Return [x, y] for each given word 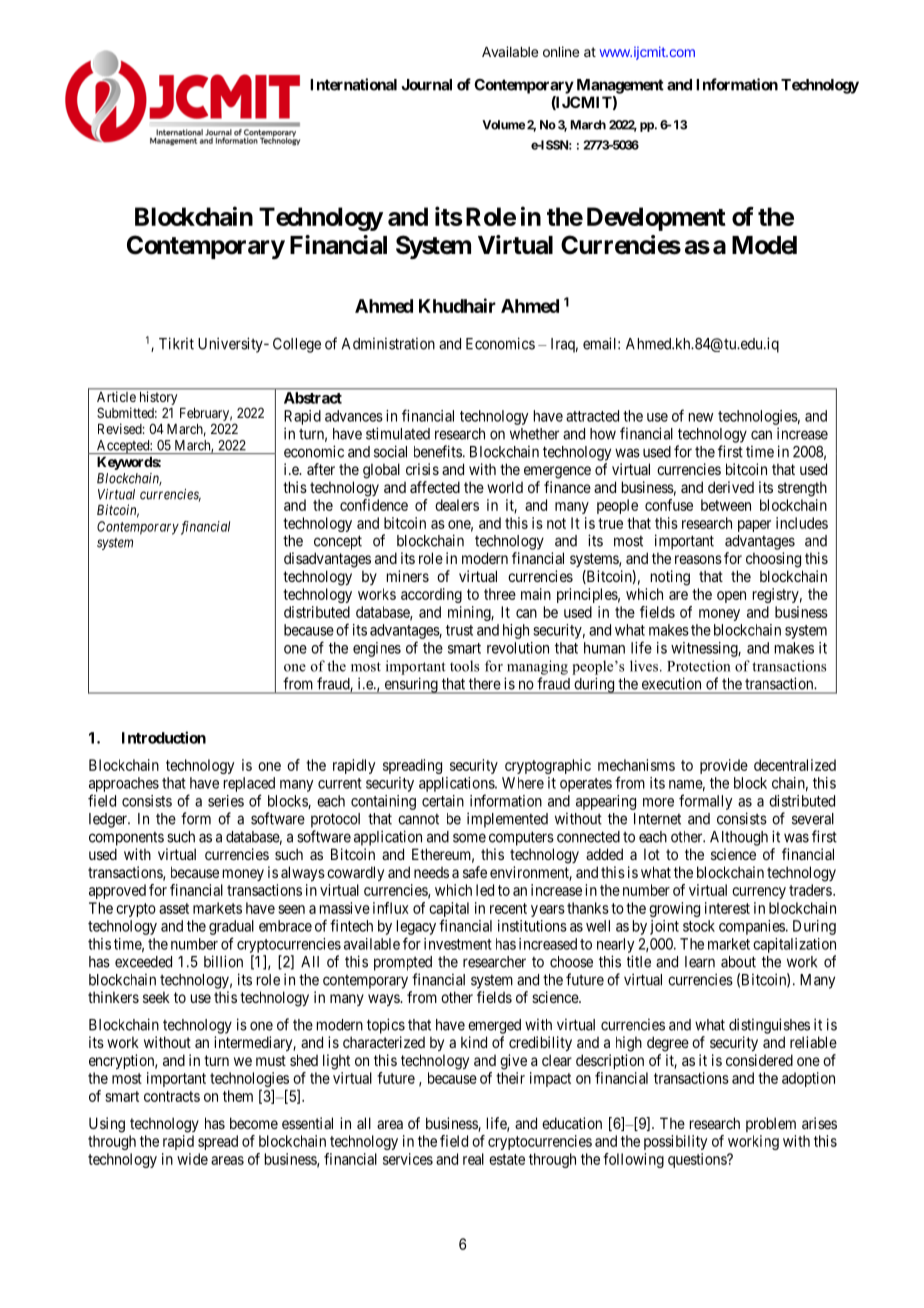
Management [620, 86]
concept [338, 542]
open [731, 597]
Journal [427, 85]
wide [192, 1159]
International [353, 84]
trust [459, 630]
